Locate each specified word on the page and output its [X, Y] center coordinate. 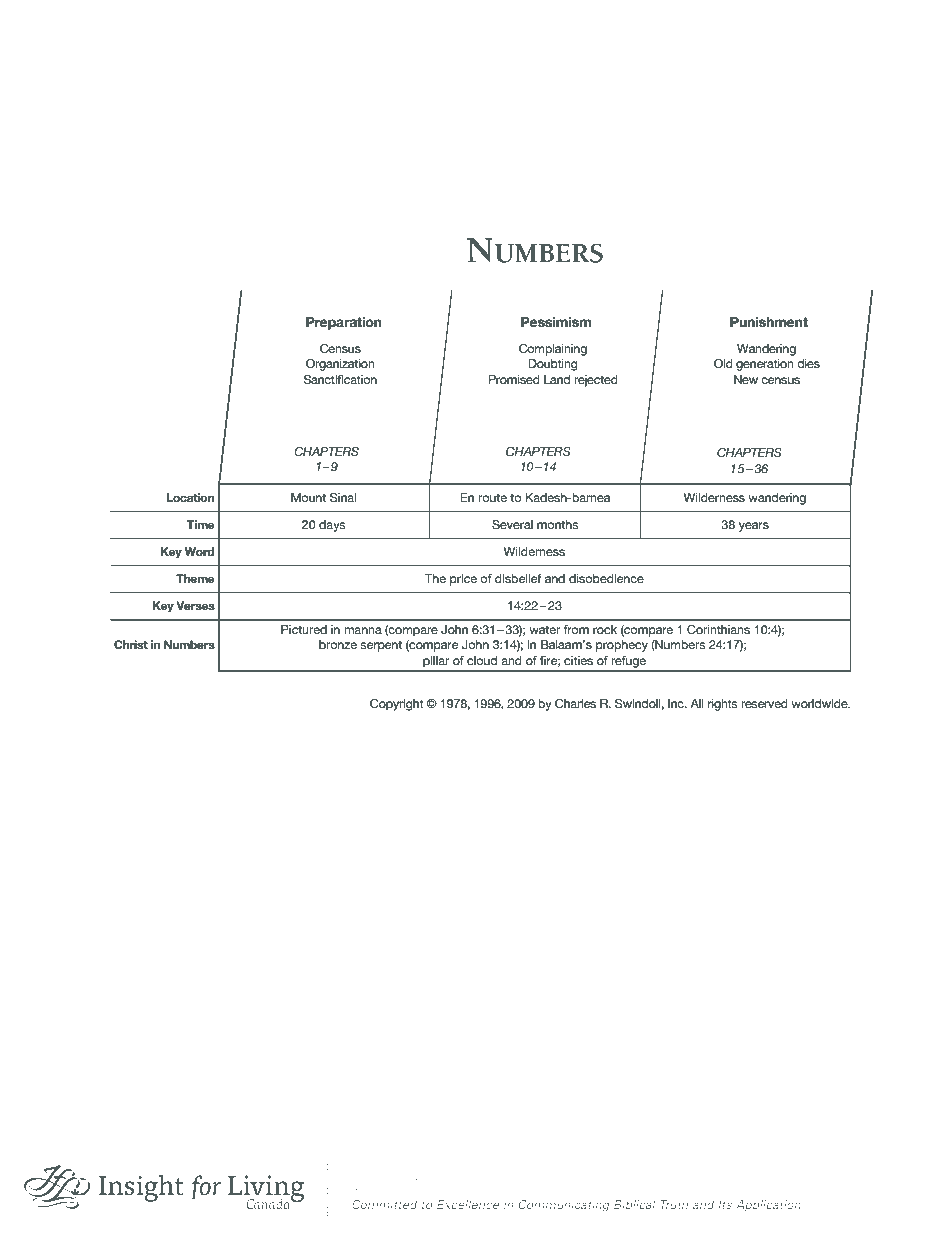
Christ [131, 644]
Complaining [553, 350]
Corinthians [718, 629]
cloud [482, 660]
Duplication [561, 1189]
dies [808, 363]
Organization [340, 365]
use [810, 1189]
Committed [384, 1204]
